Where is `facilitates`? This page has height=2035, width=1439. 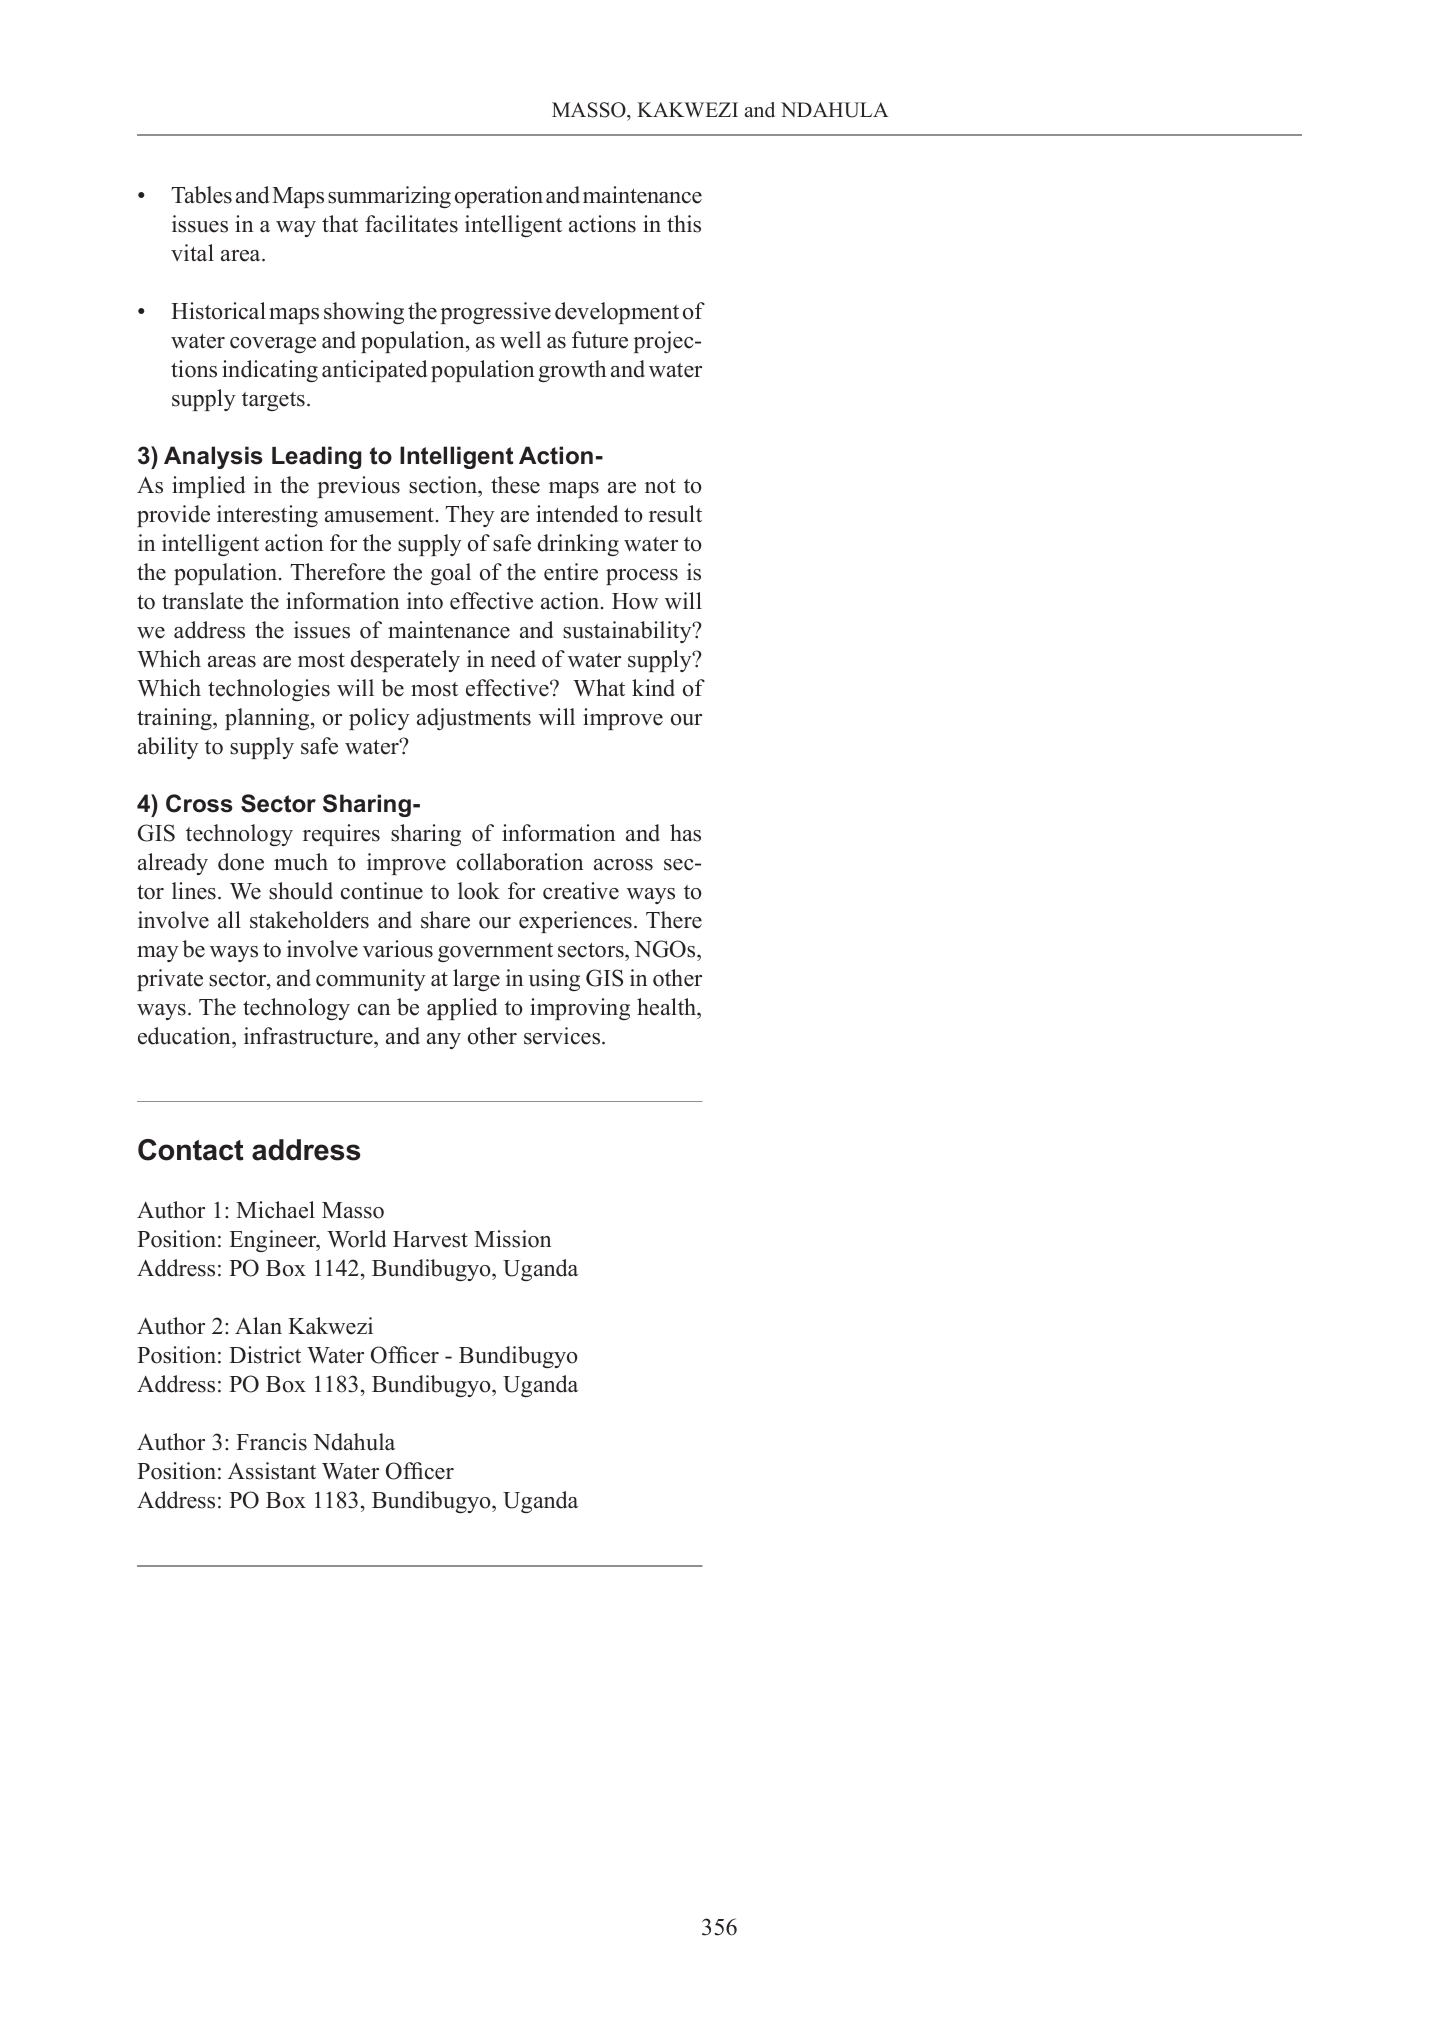
facilitates is located at coordinates (411, 224).
